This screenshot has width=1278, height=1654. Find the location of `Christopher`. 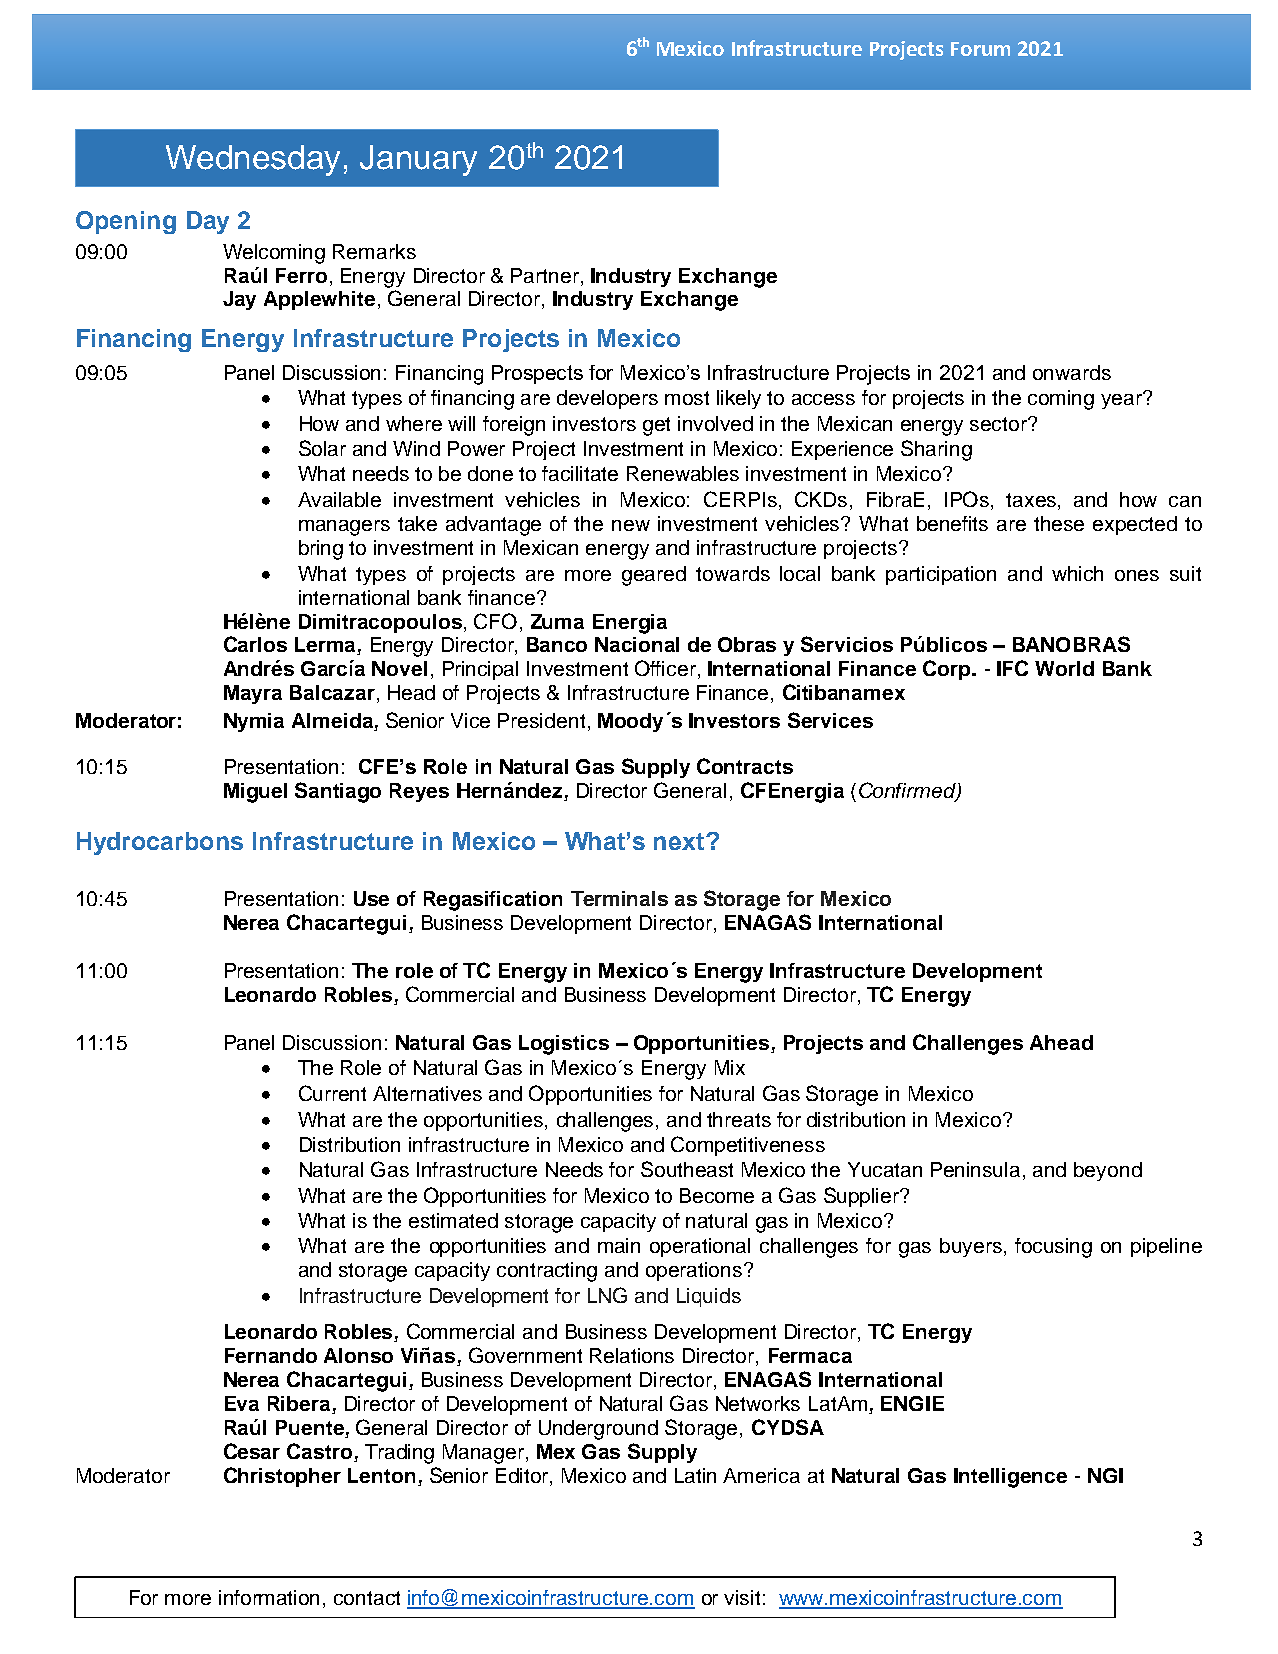

Christopher is located at coordinates (282, 1477).
